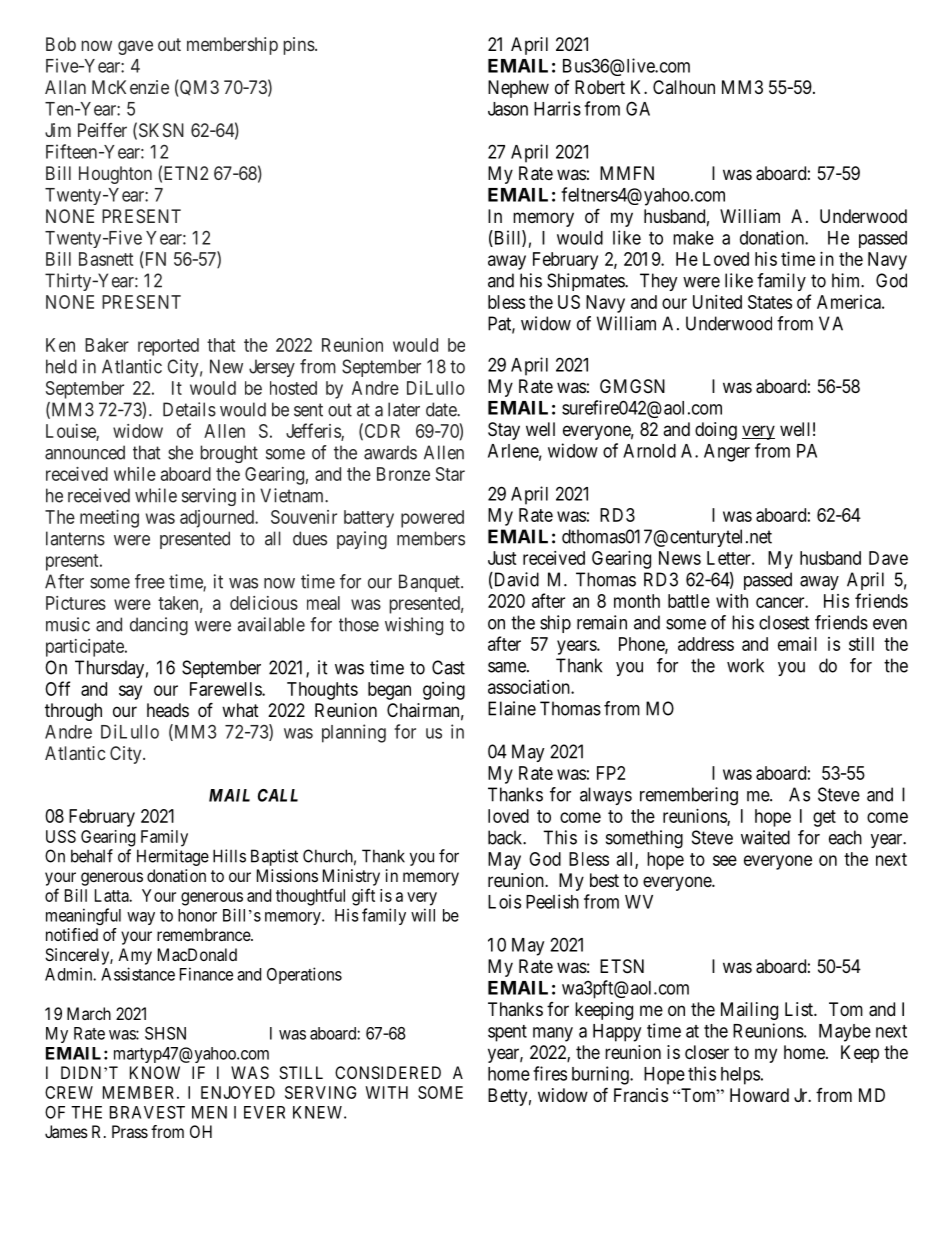 This screenshot has height=1233, width=952. Describe the element at coordinates (684, 87) in the screenshot. I see `Calhoun` at that location.
